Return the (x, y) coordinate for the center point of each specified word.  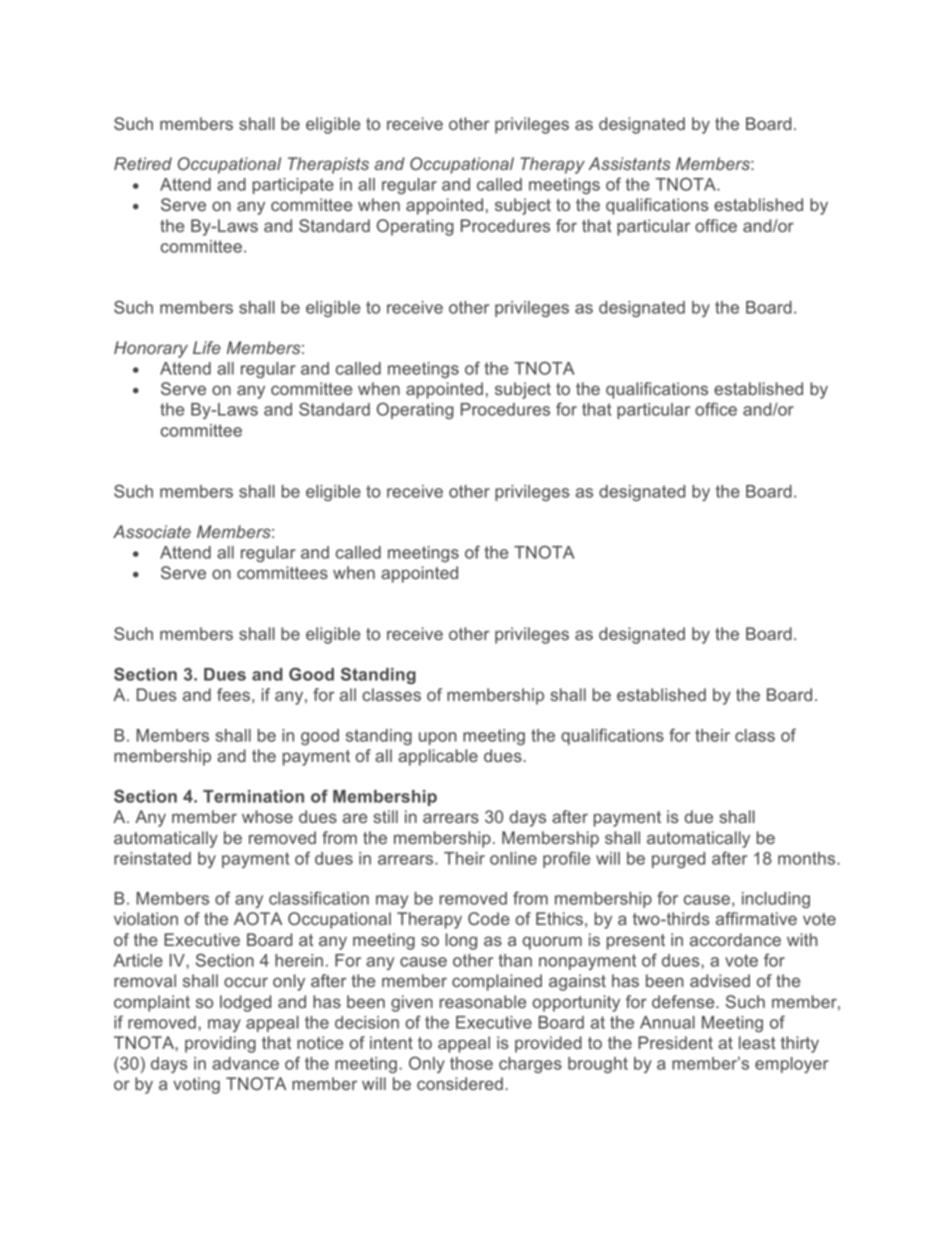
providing (220, 1044)
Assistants (629, 163)
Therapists (328, 165)
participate (293, 186)
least (757, 1042)
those (471, 1063)
